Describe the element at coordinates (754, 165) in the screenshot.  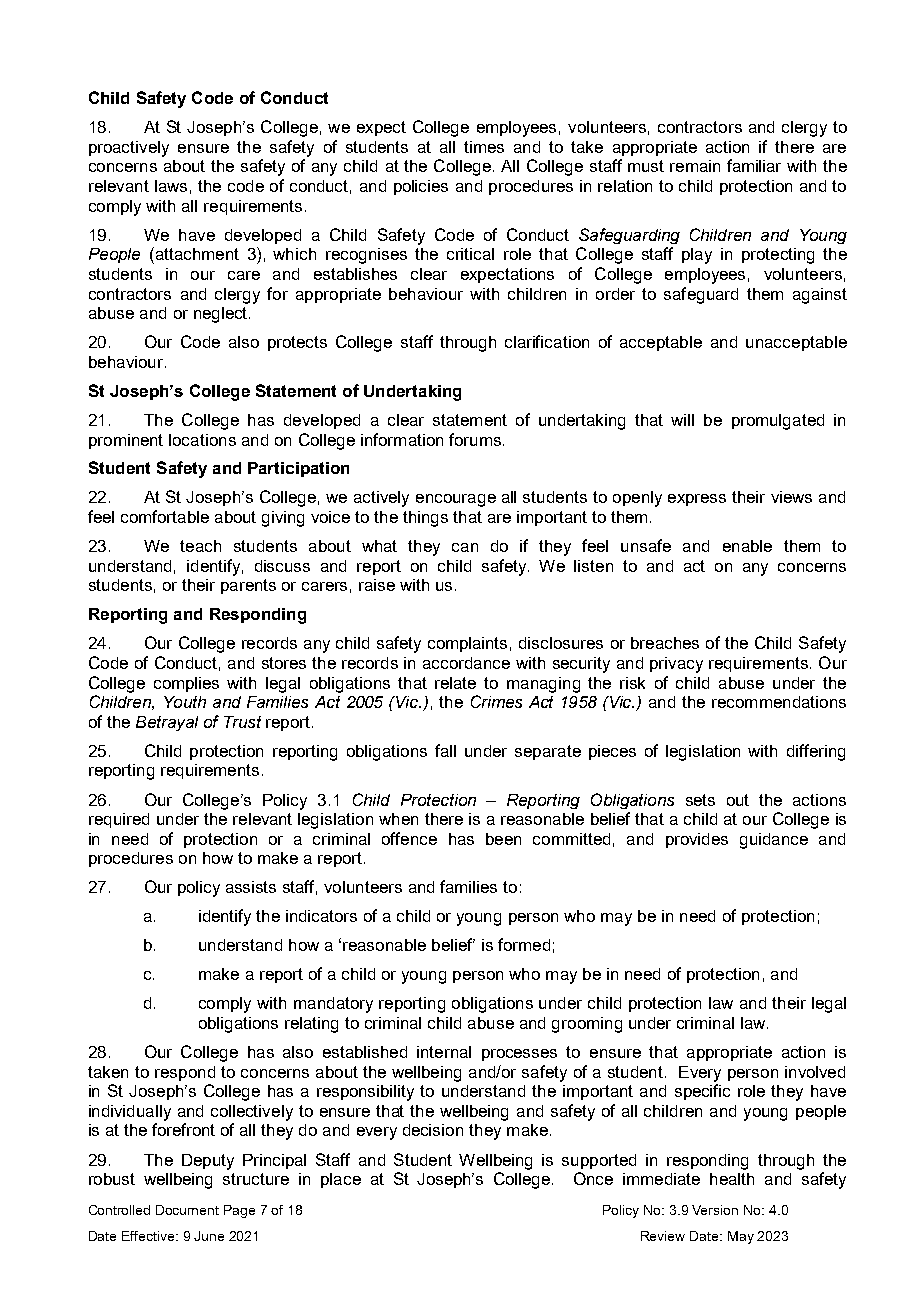
I see `familiar` at that location.
